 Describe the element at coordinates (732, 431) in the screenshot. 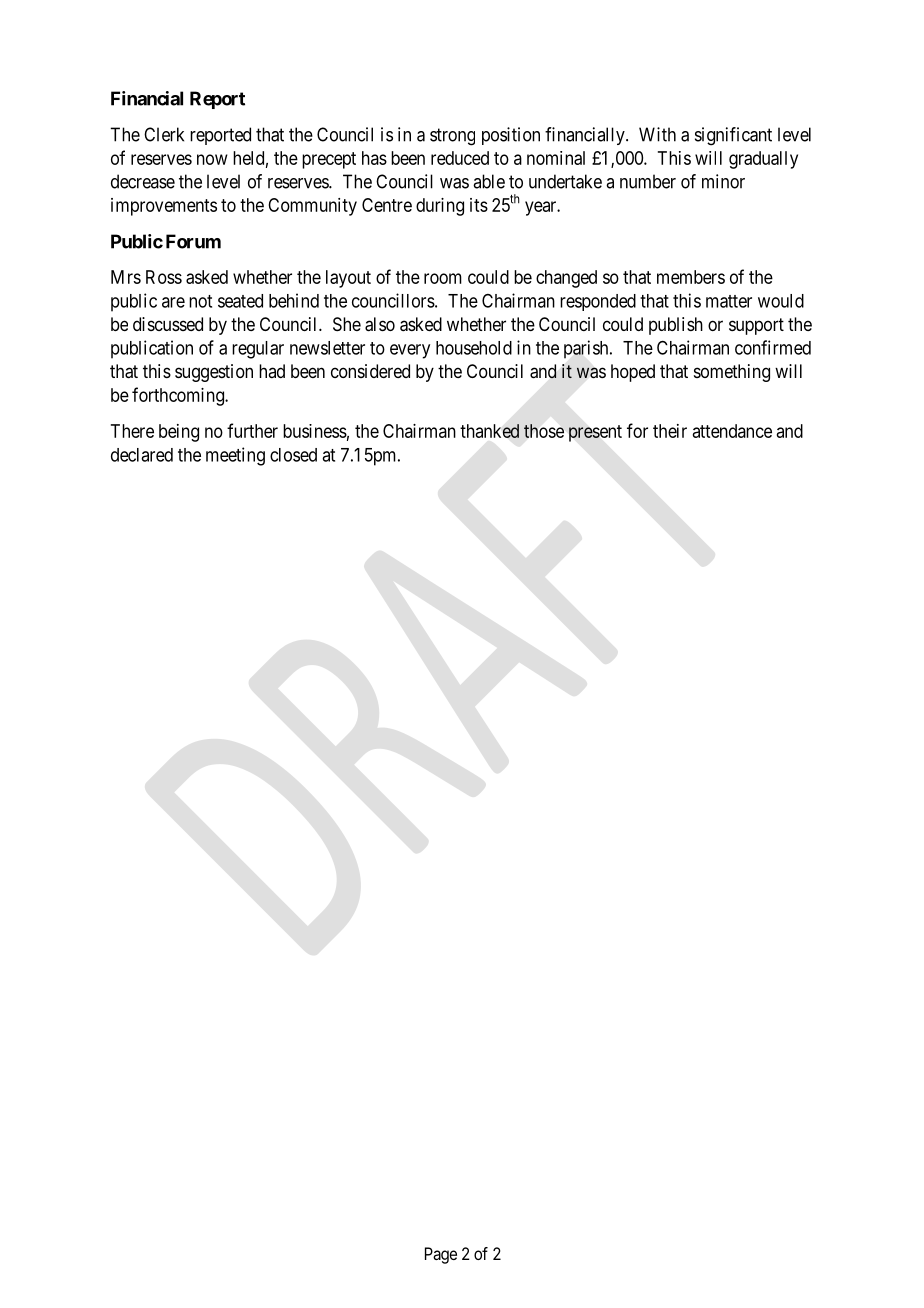

I see `attendance` at that location.
